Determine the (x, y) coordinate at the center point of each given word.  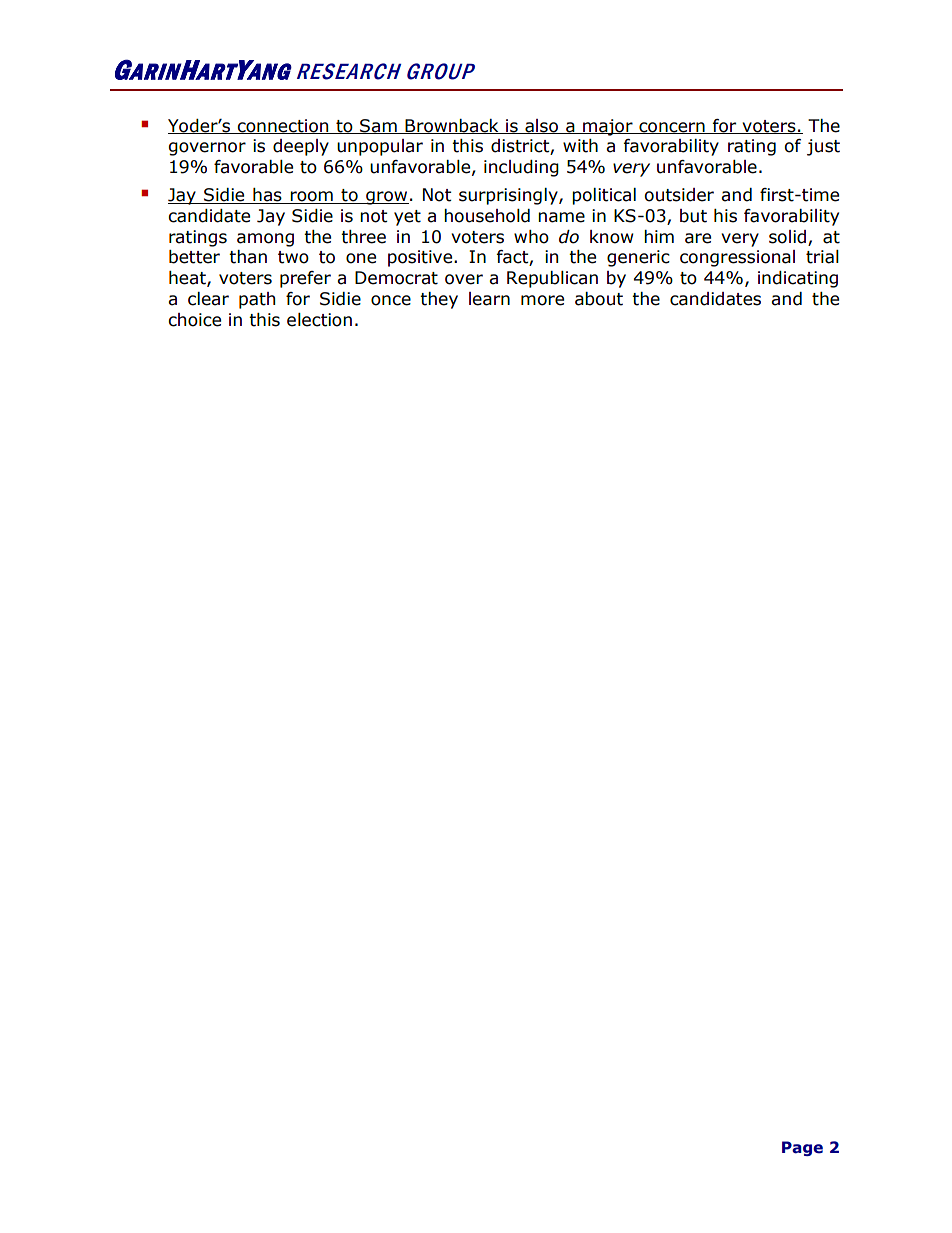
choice (194, 320)
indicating (798, 279)
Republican (552, 279)
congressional (737, 258)
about (599, 299)
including (521, 168)
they (439, 300)
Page (802, 1148)
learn (489, 299)
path (257, 300)
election (319, 320)
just (823, 147)
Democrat (396, 278)
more (542, 300)
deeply (301, 147)
